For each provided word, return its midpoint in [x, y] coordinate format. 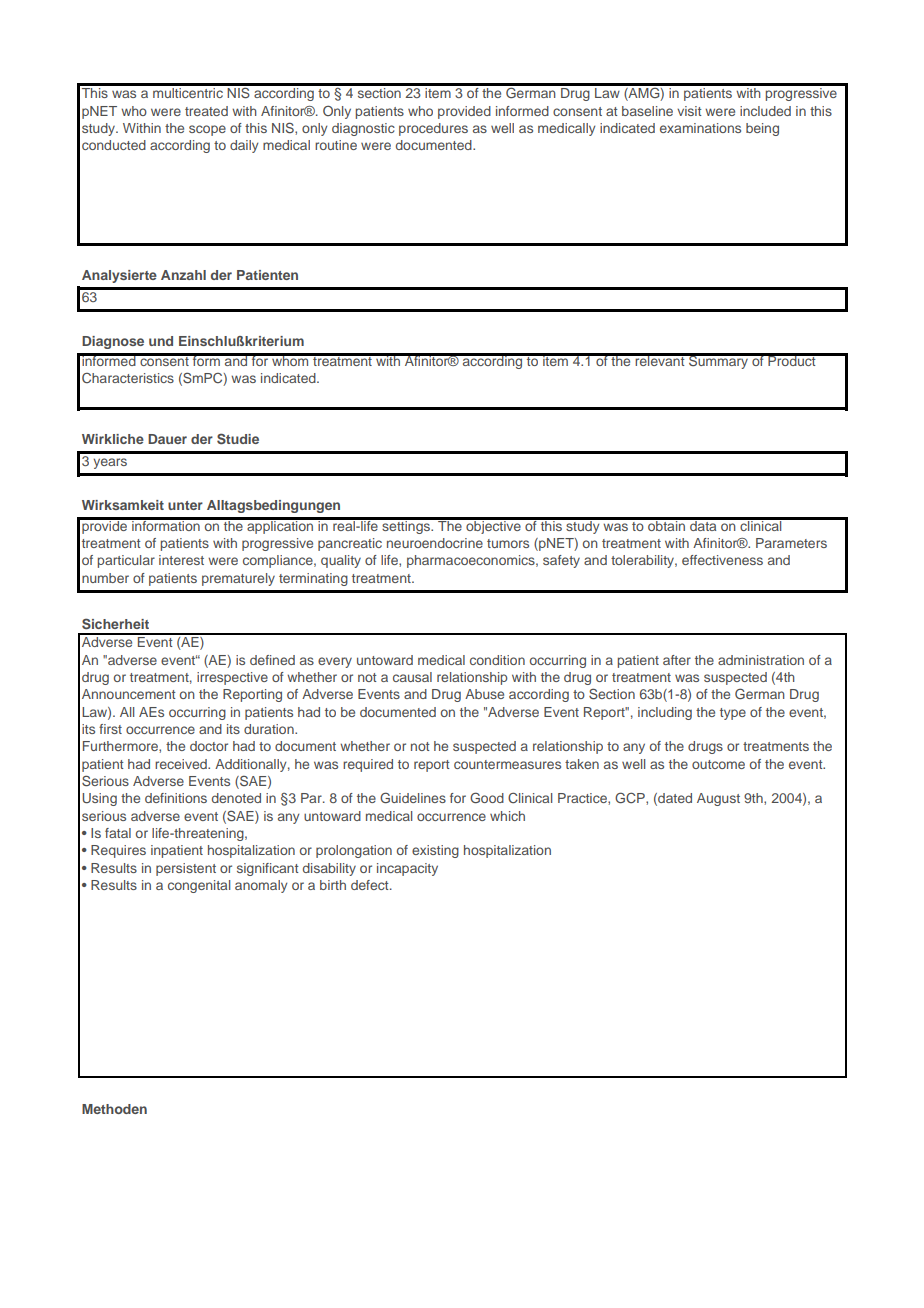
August [718, 799]
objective [493, 526]
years [110, 463]
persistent [186, 869]
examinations [700, 128]
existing [435, 851]
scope [207, 130]
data [703, 524]
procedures [433, 129]
